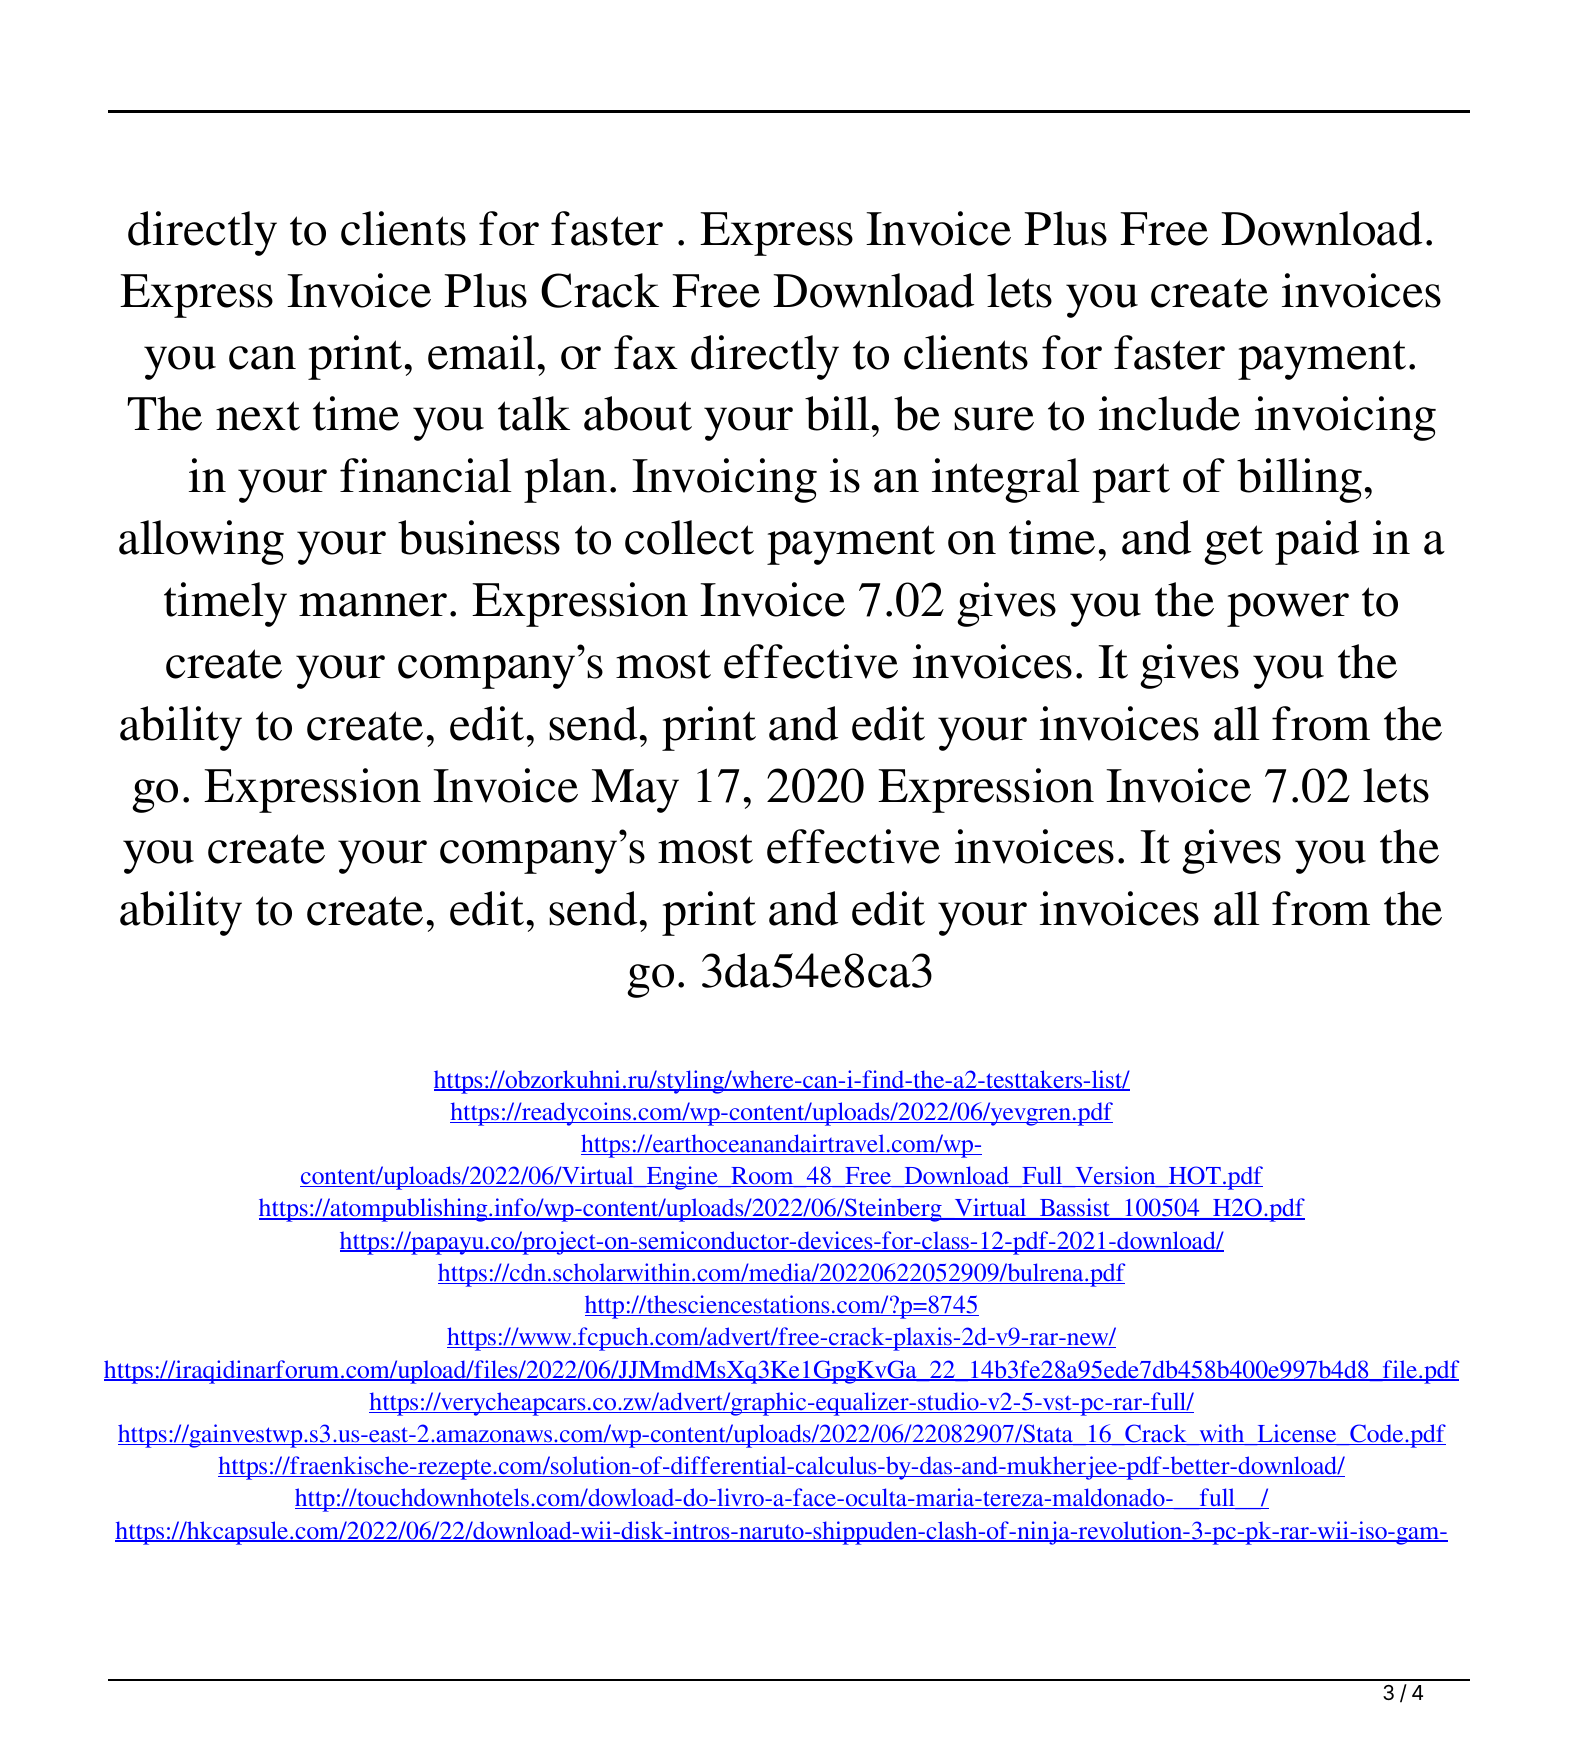  Describe the element at coordinates (426, 475) in the document. I see `financial` at that location.
